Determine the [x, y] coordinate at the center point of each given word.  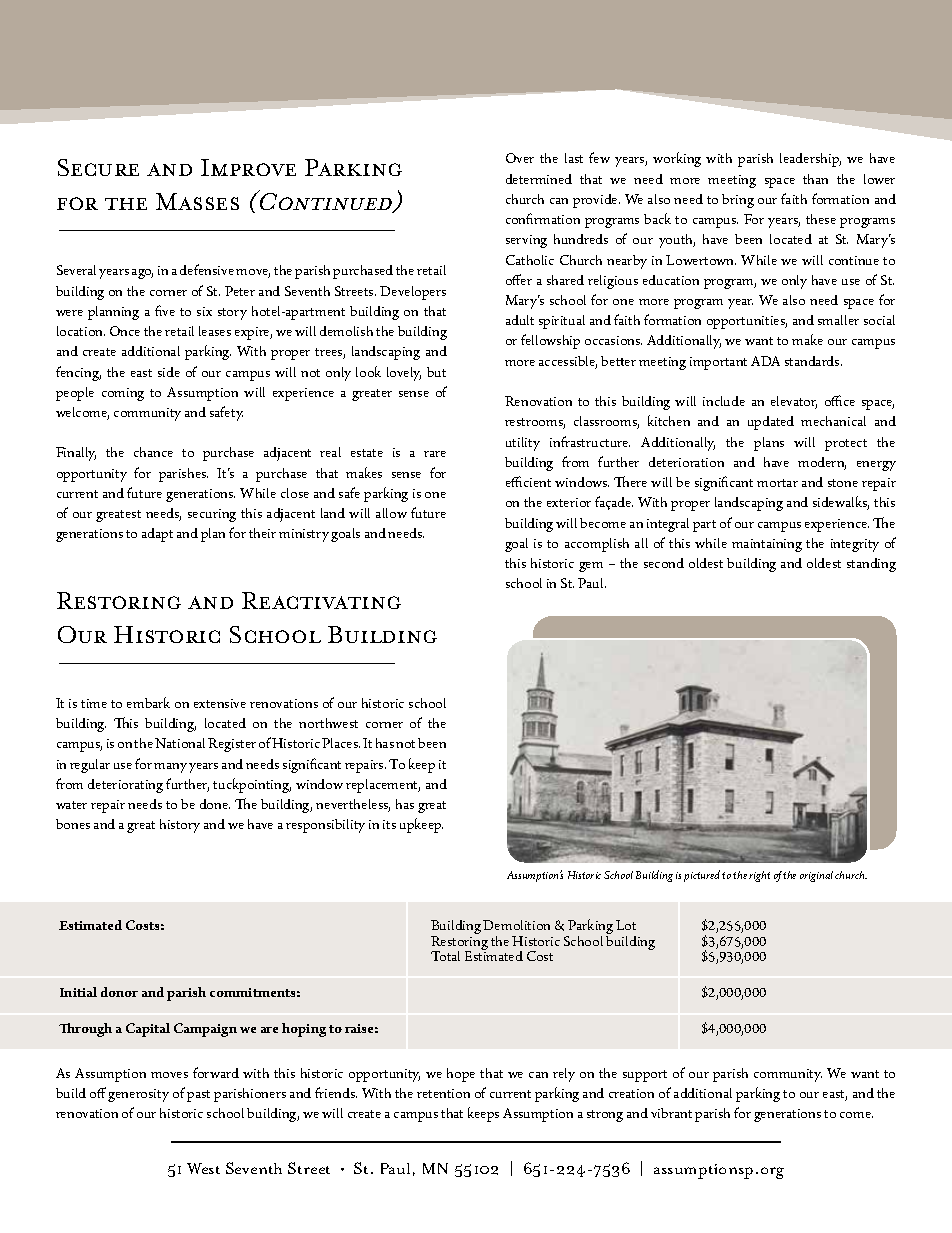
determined [539, 179]
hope [461, 1075]
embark [148, 702]
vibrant [671, 1113]
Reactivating [321, 600]
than [815, 179]
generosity [138, 1095]
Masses [197, 201]
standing [871, 565]
